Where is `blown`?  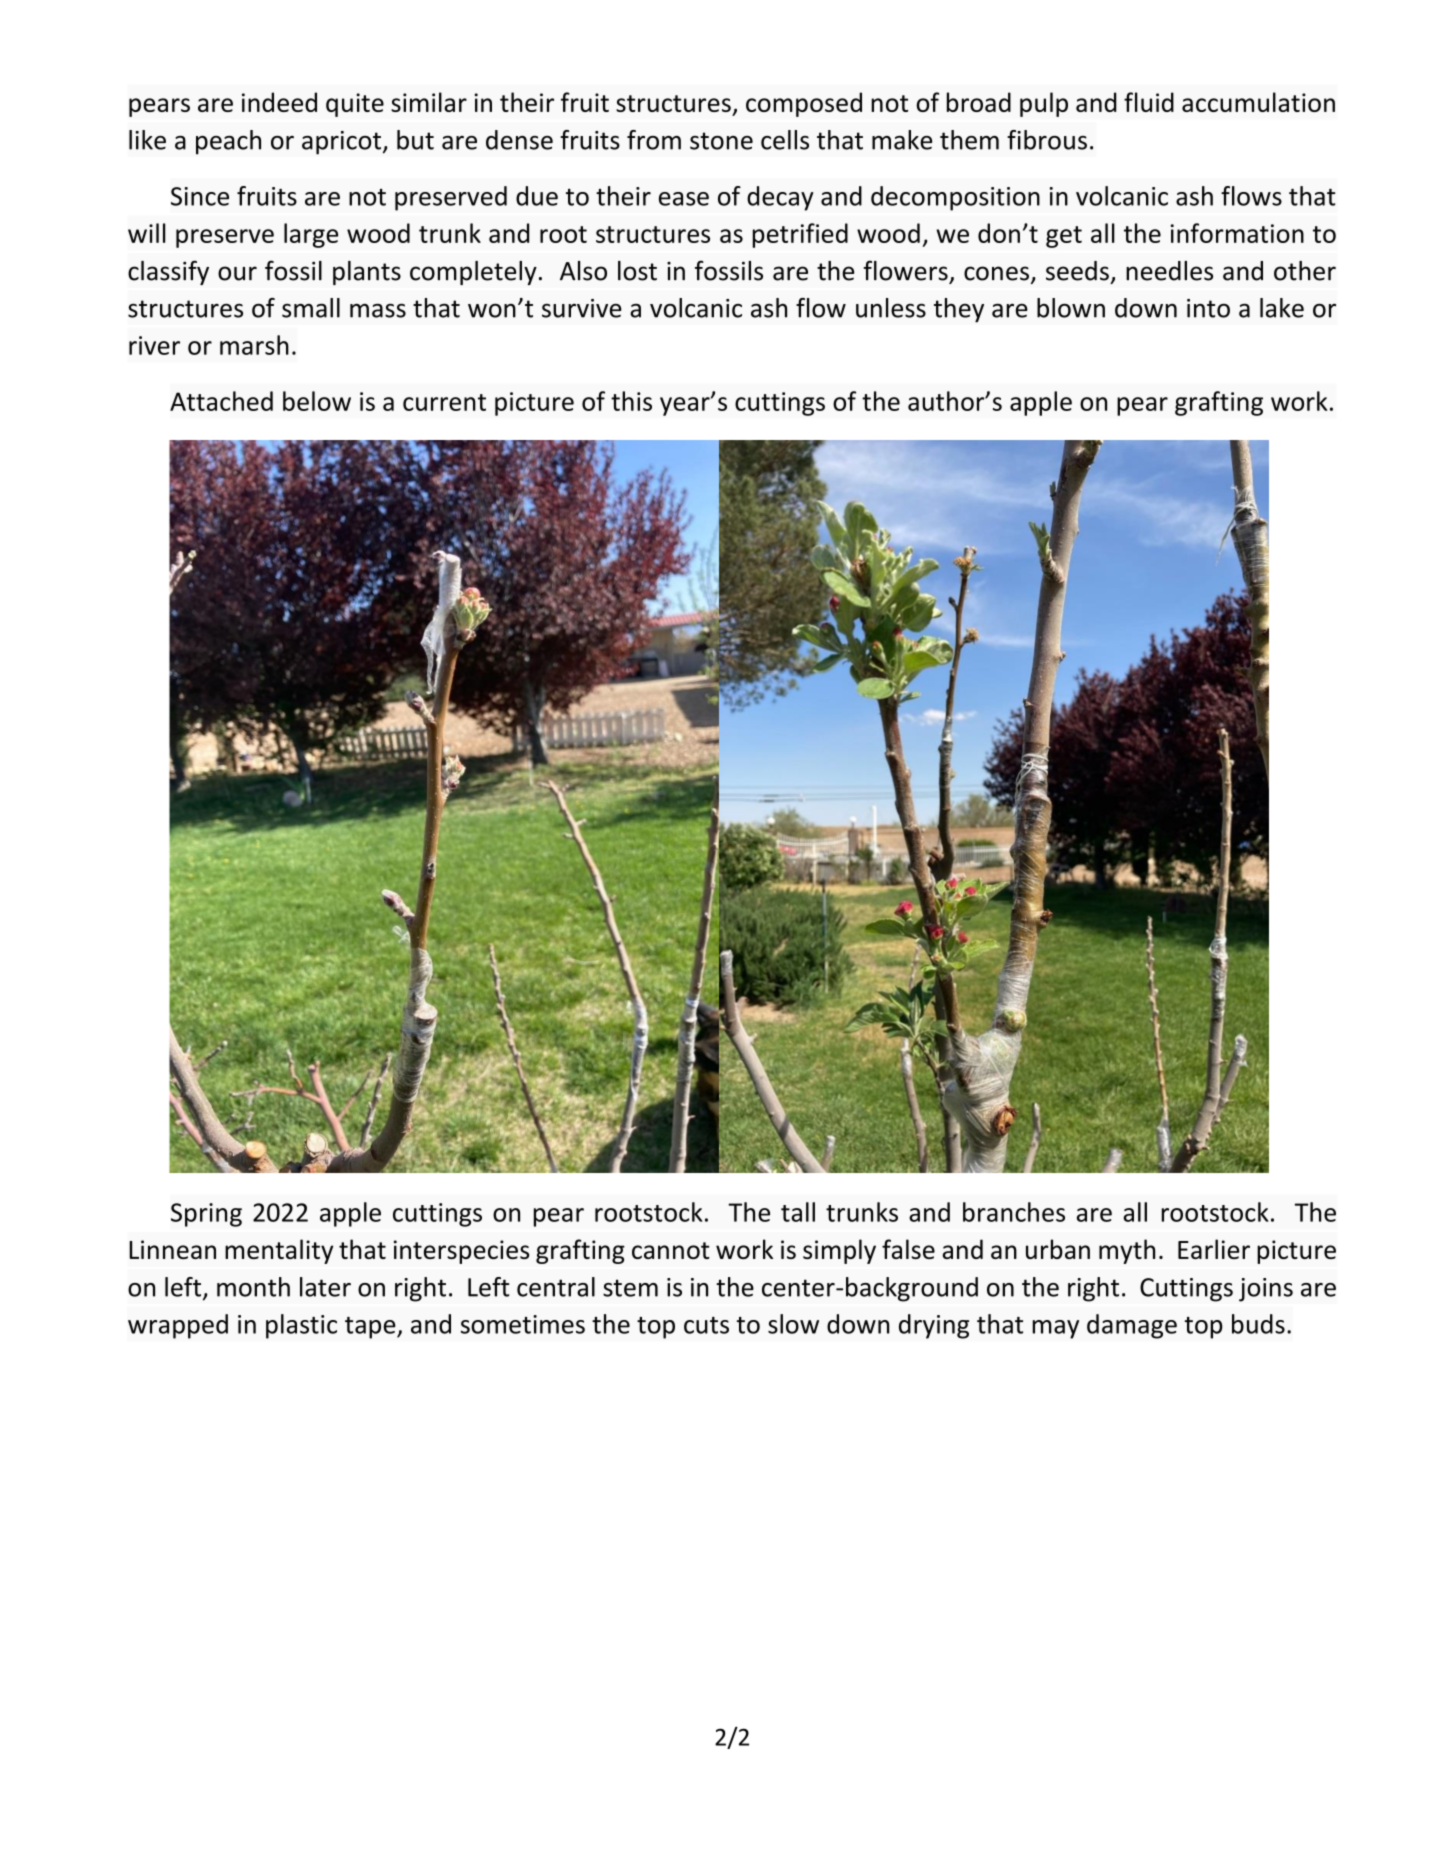 blown is located at coordinates (1071, 308).
